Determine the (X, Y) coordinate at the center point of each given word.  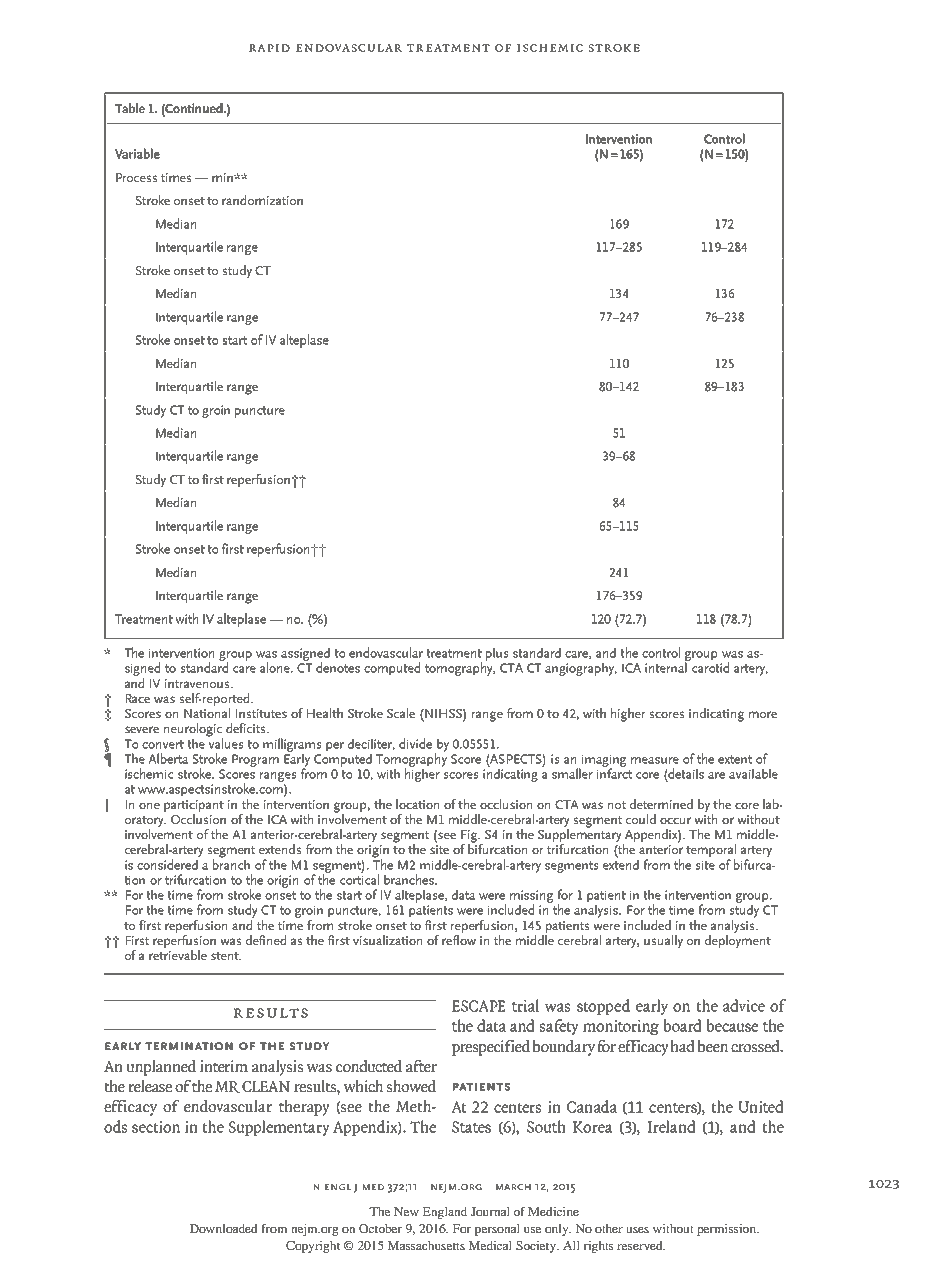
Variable (137, 153)
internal (667, 666)
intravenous (198, 683)
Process (136, 177)
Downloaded (223, 1228)
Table (130, 108)
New (406, 1211)
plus (497, 654)
